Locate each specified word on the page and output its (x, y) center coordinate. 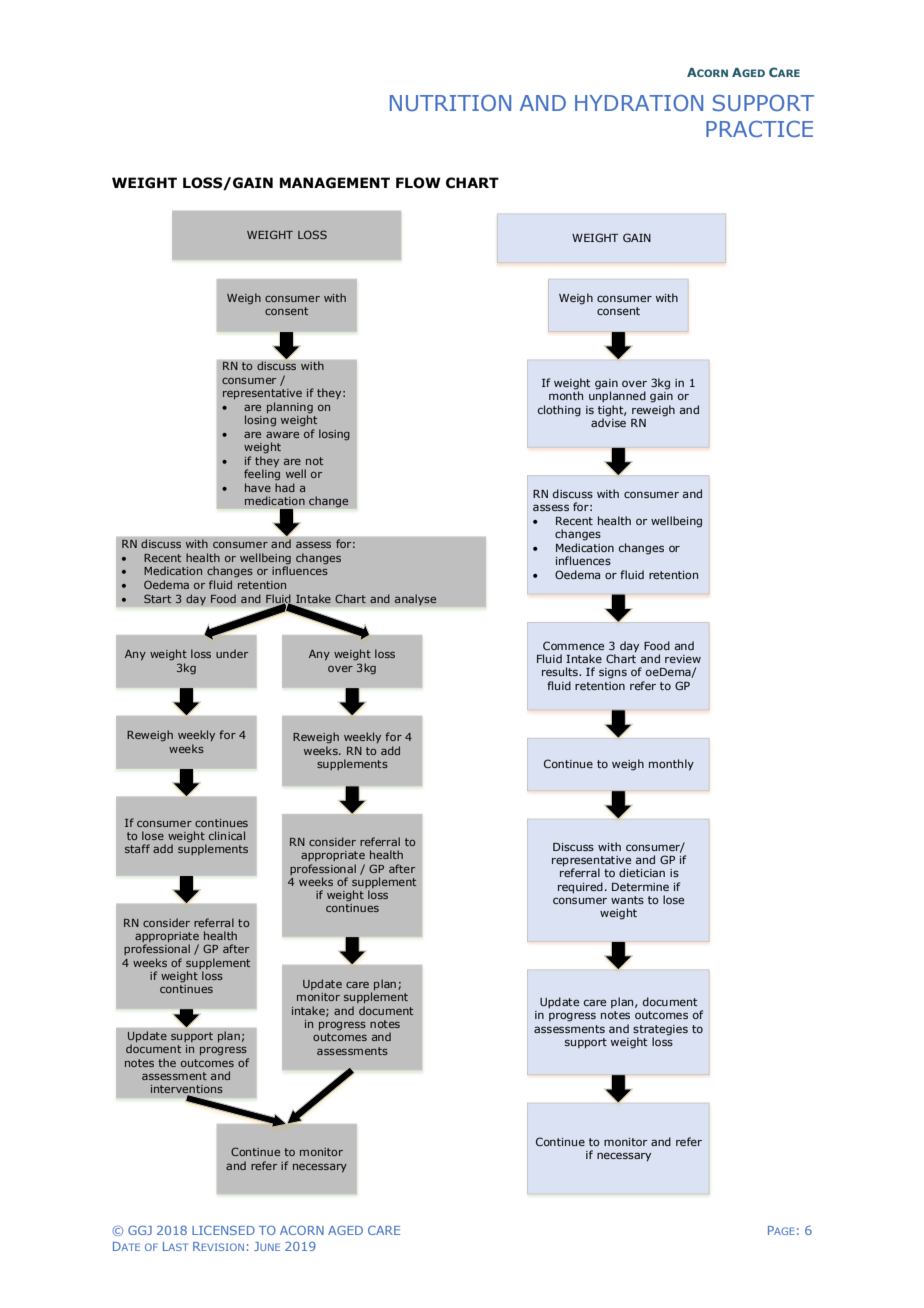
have (258, 487)
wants (627, 900)
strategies (660, 1030)
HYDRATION (639, 103)
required (580, 888)
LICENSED (223, 1230)
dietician (642, 872)
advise (608, 421)
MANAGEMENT (335, 183)
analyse (415, 600)
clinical (227, 835)
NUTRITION (450, 103)
